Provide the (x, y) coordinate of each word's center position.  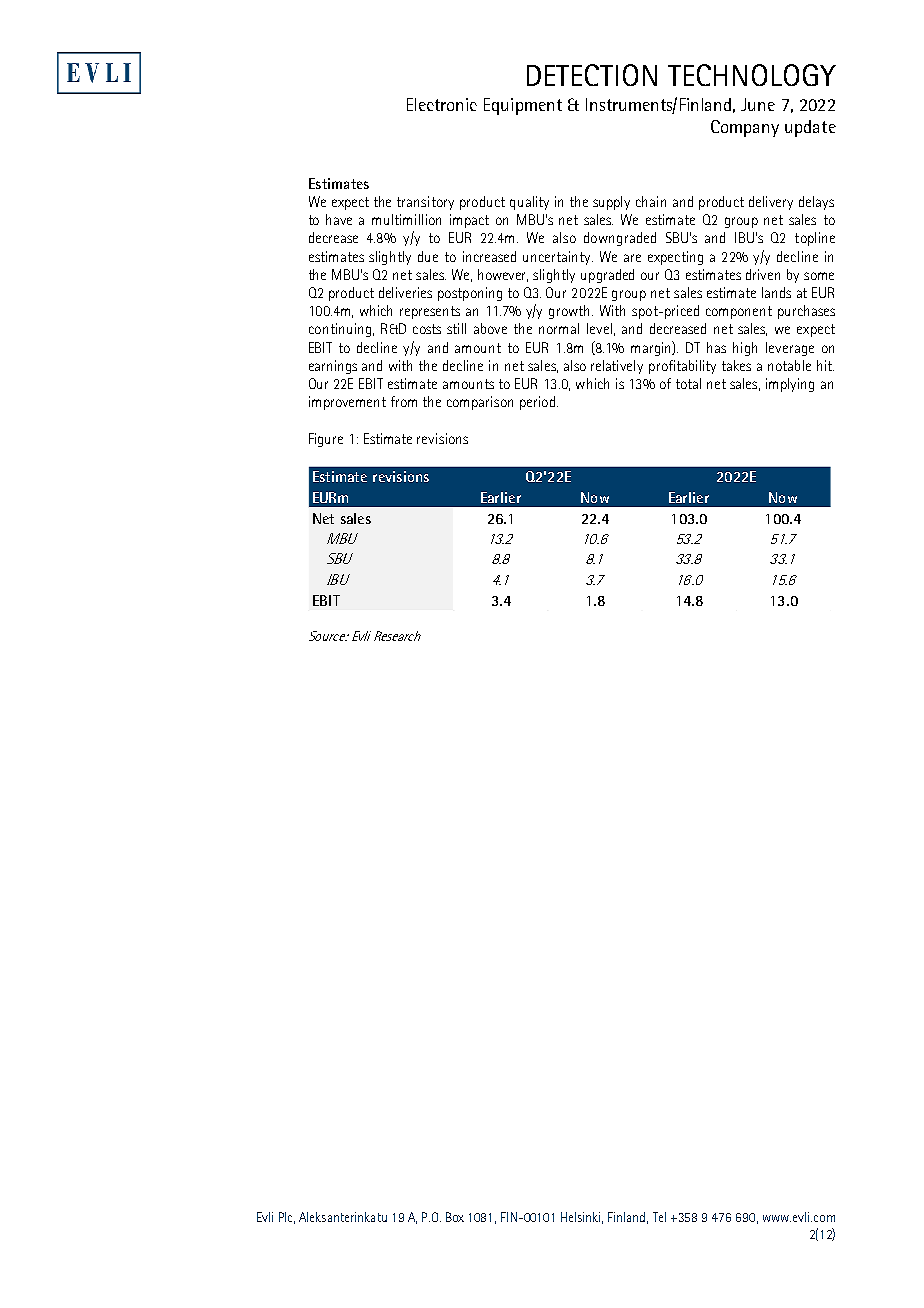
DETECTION (592, 75)
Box (455, 1217)
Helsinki (582, 1218)
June (758, 104)
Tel (659, 1217)
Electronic (442, 104)
